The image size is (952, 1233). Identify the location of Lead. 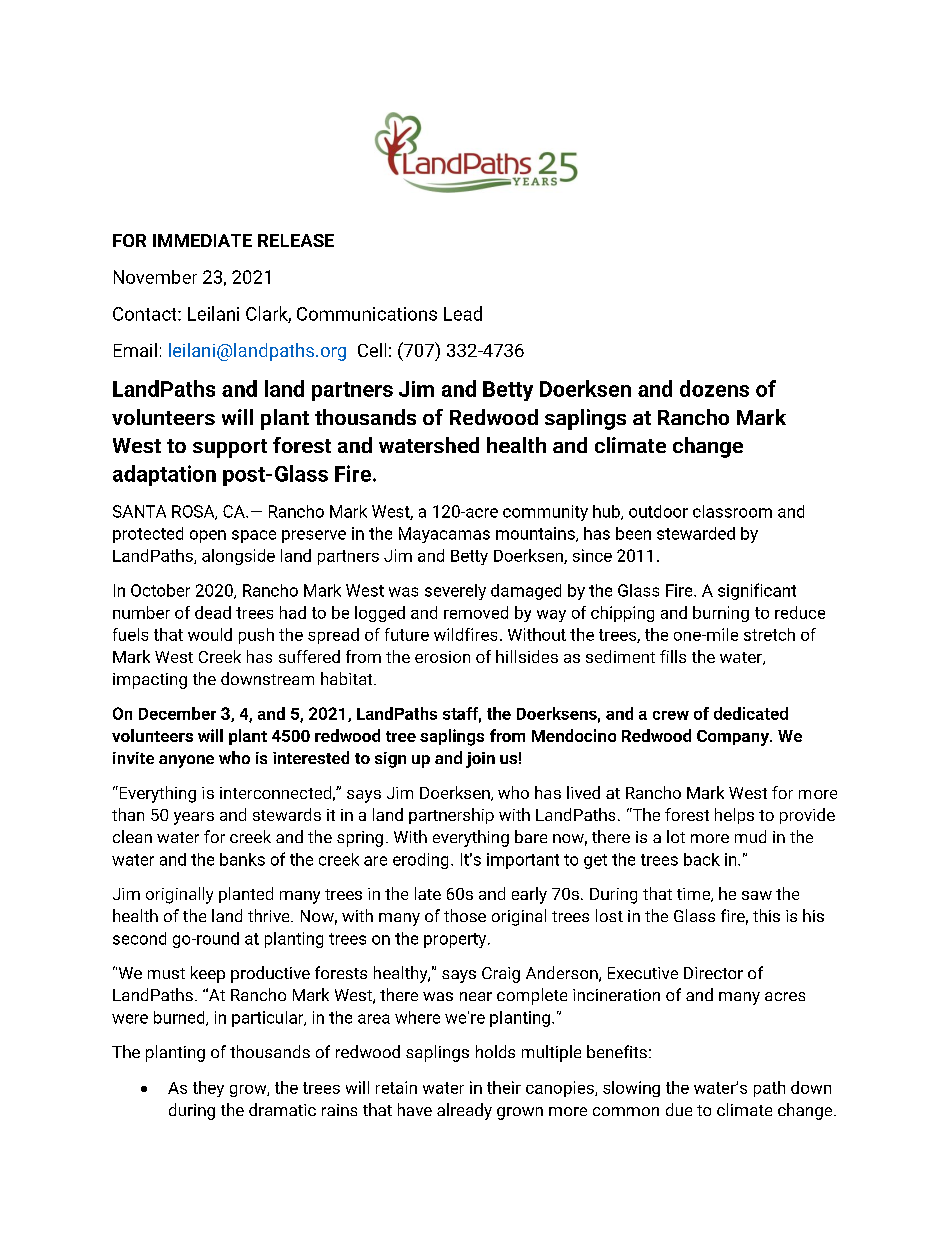
(463, 313).
